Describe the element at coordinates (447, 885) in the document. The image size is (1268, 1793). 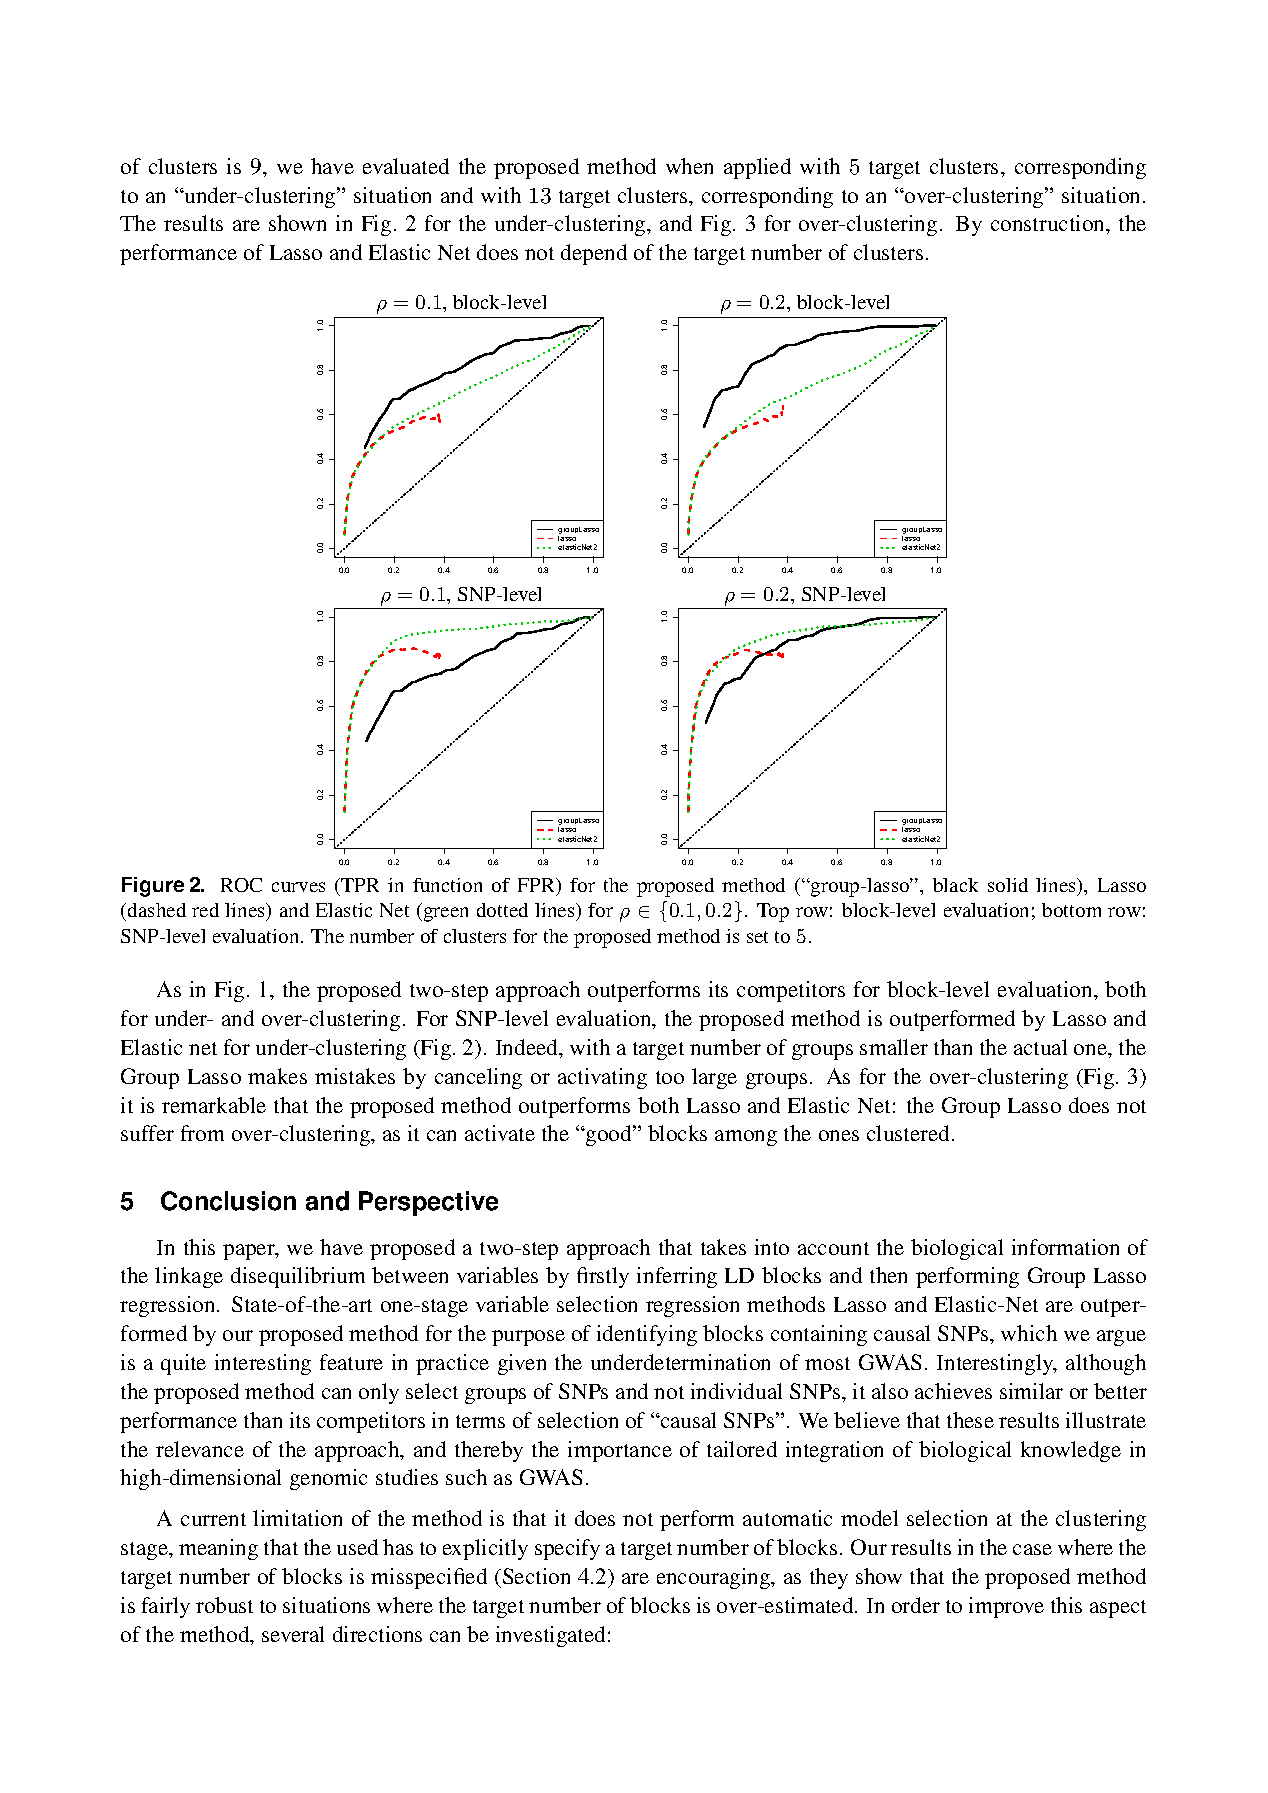
I see `function` at that location.
